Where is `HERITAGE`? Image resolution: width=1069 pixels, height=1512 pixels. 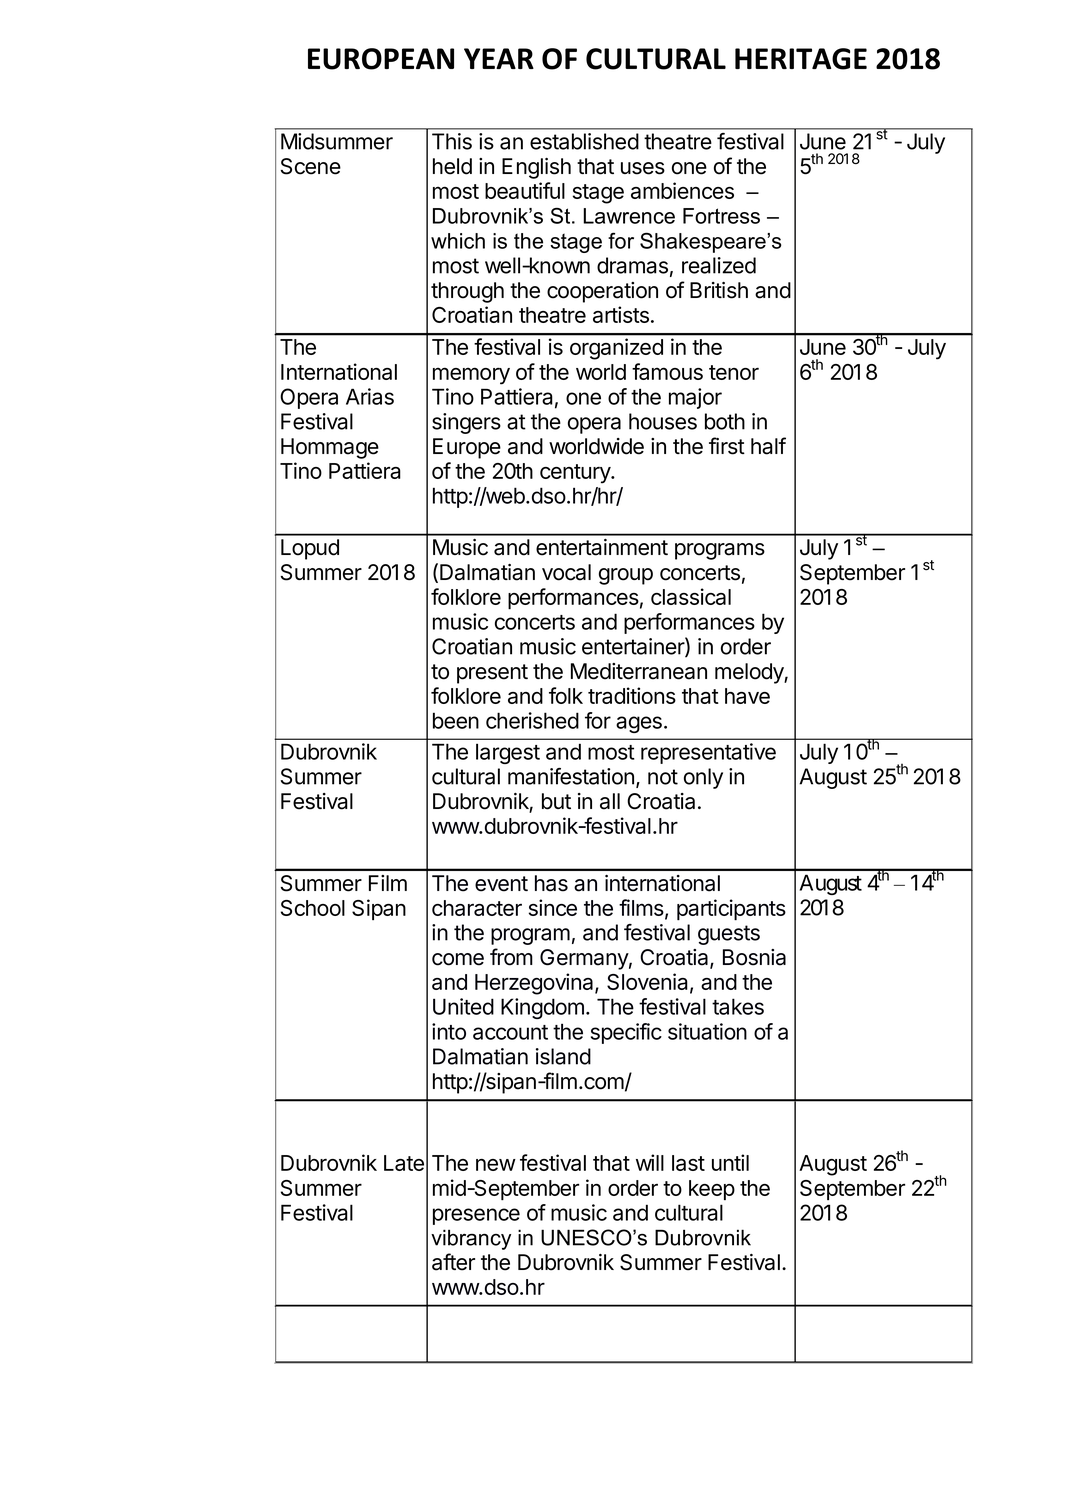 HERITAGE is located at coordinates (801, 59).
